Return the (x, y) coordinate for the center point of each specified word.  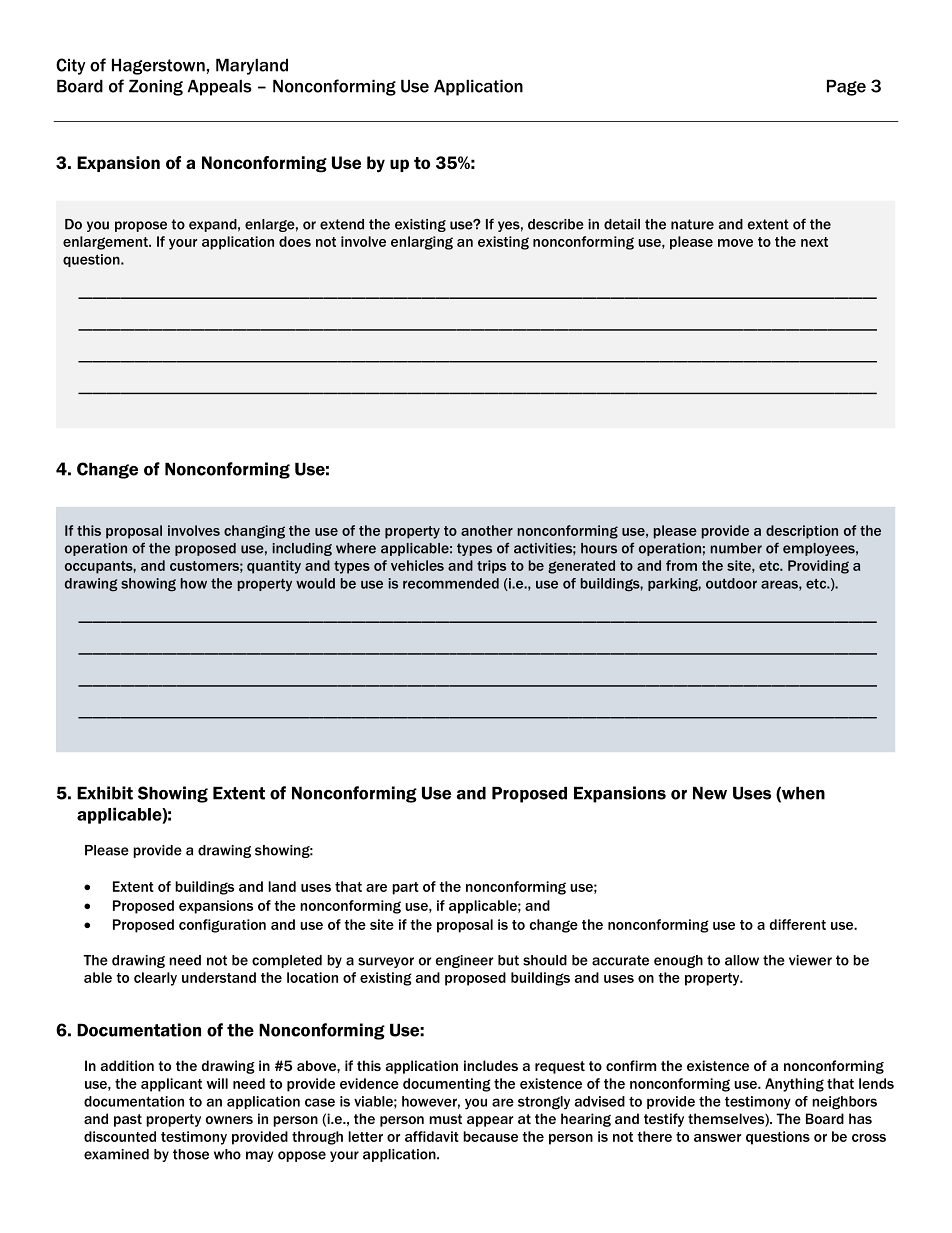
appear (490, 1121)
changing (254, 532)
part (405, 888)
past (128, 1120)
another (487, 530)
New (710, 793)
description (802, 532)
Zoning (156, 87)
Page (846, 87)
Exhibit (105, 793)
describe (556, 224)
